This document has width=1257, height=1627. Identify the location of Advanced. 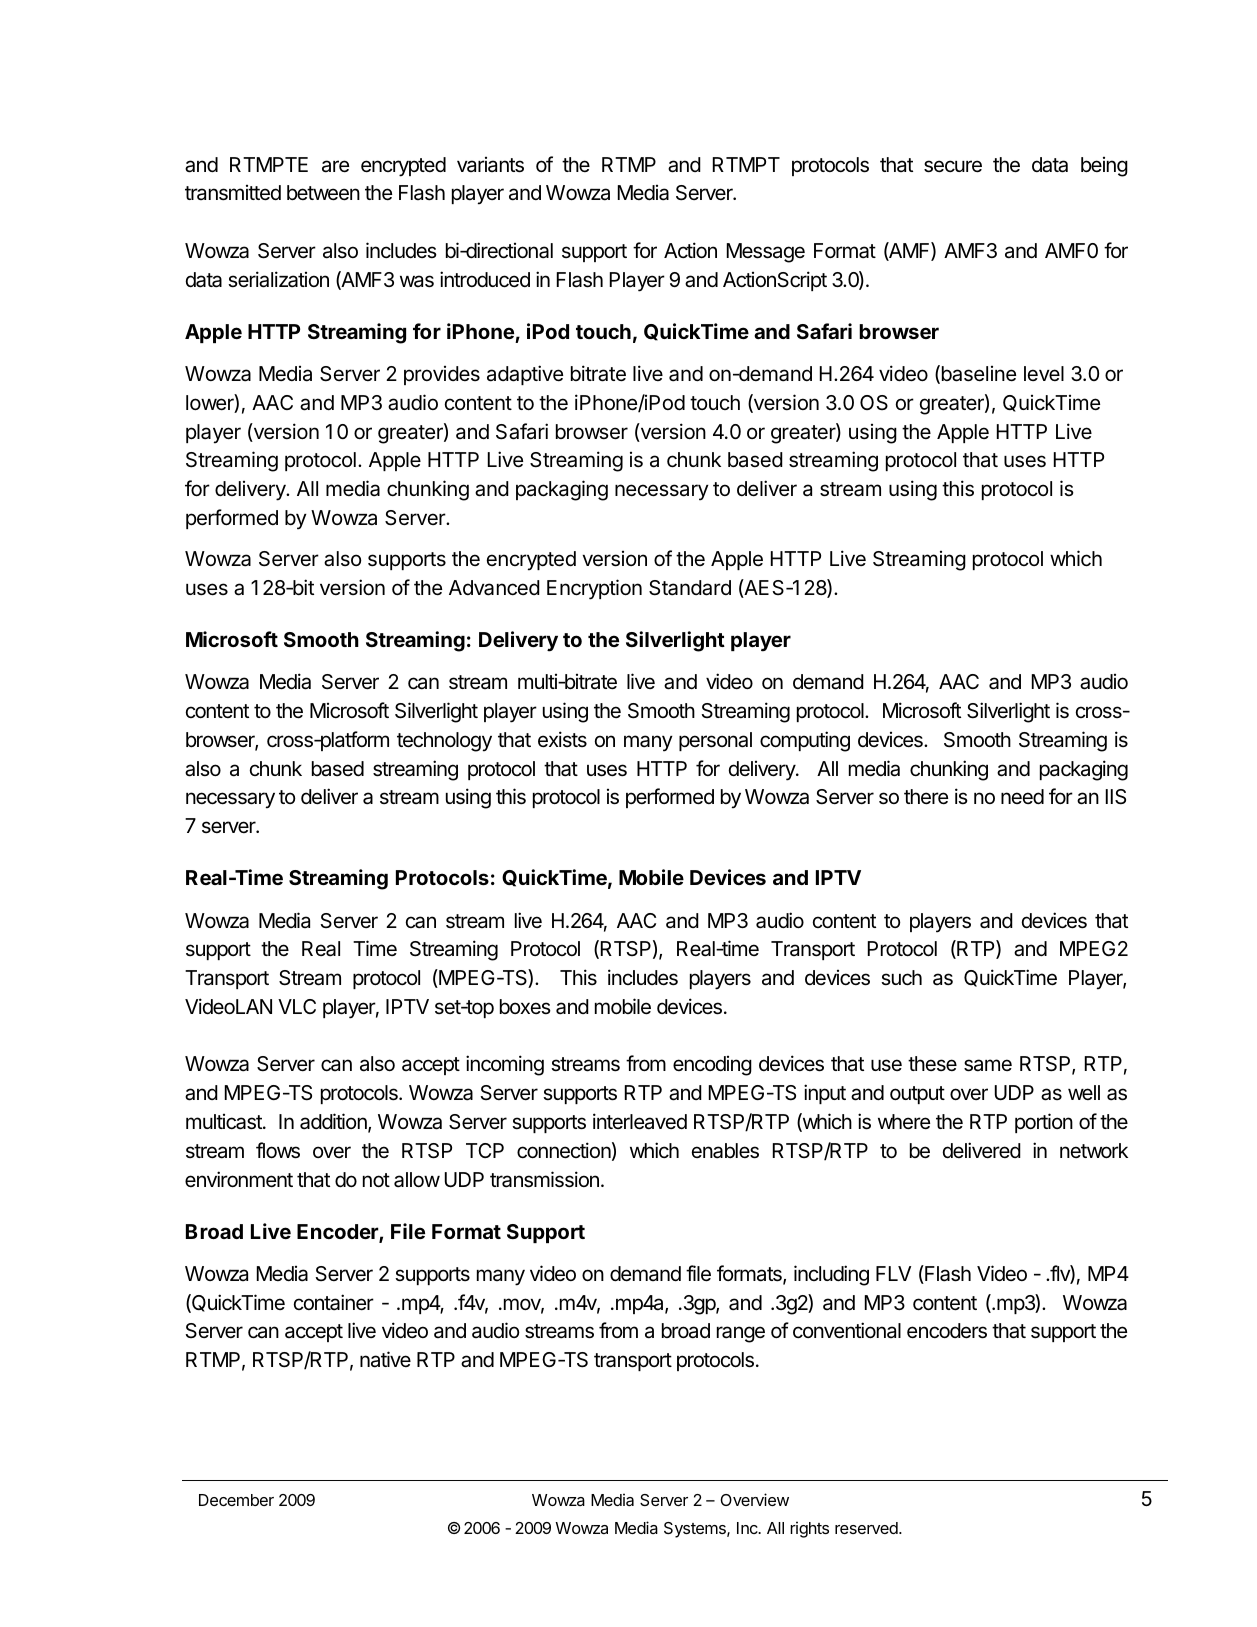
(494, 588).
